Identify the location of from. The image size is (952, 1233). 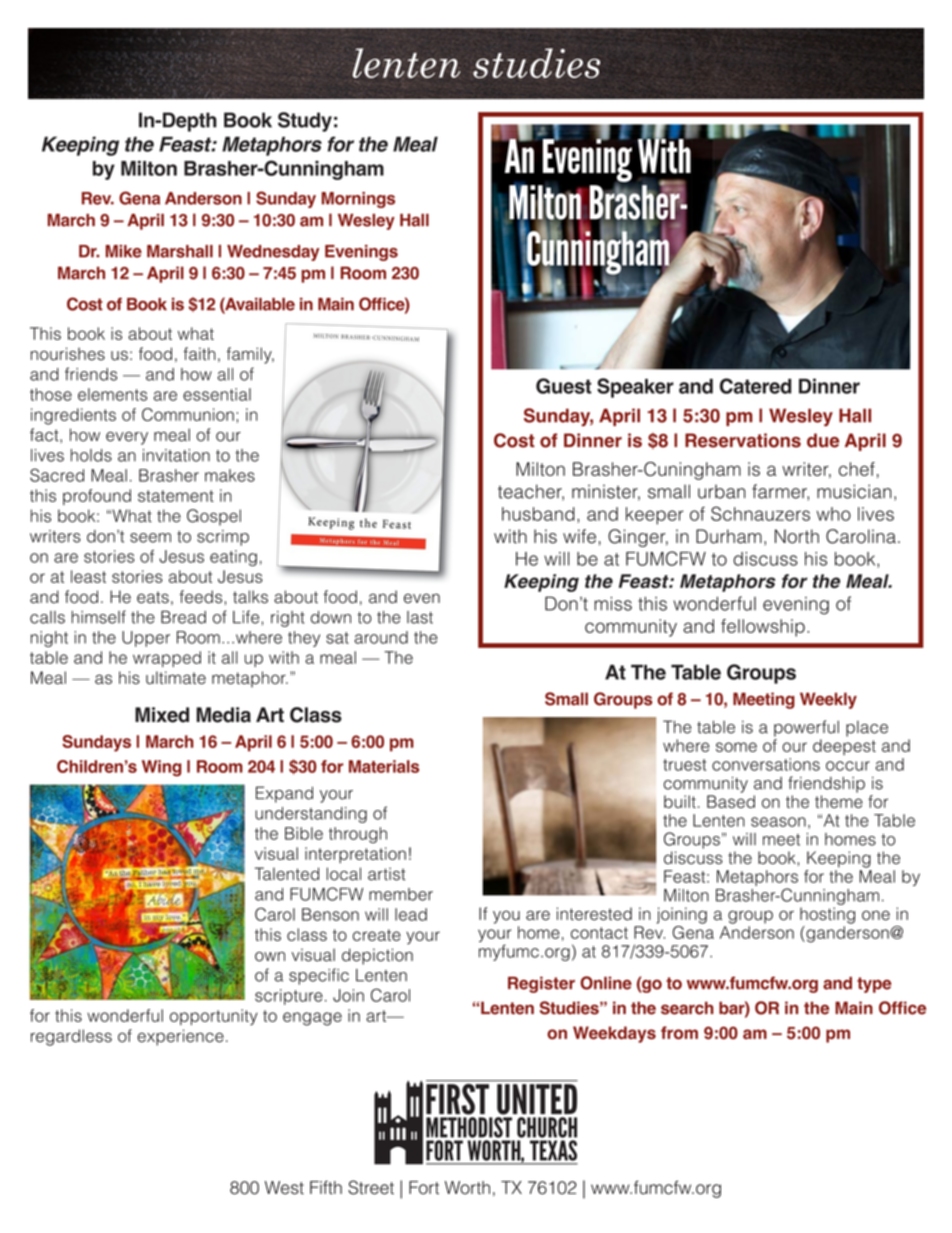
(679, 1033).
